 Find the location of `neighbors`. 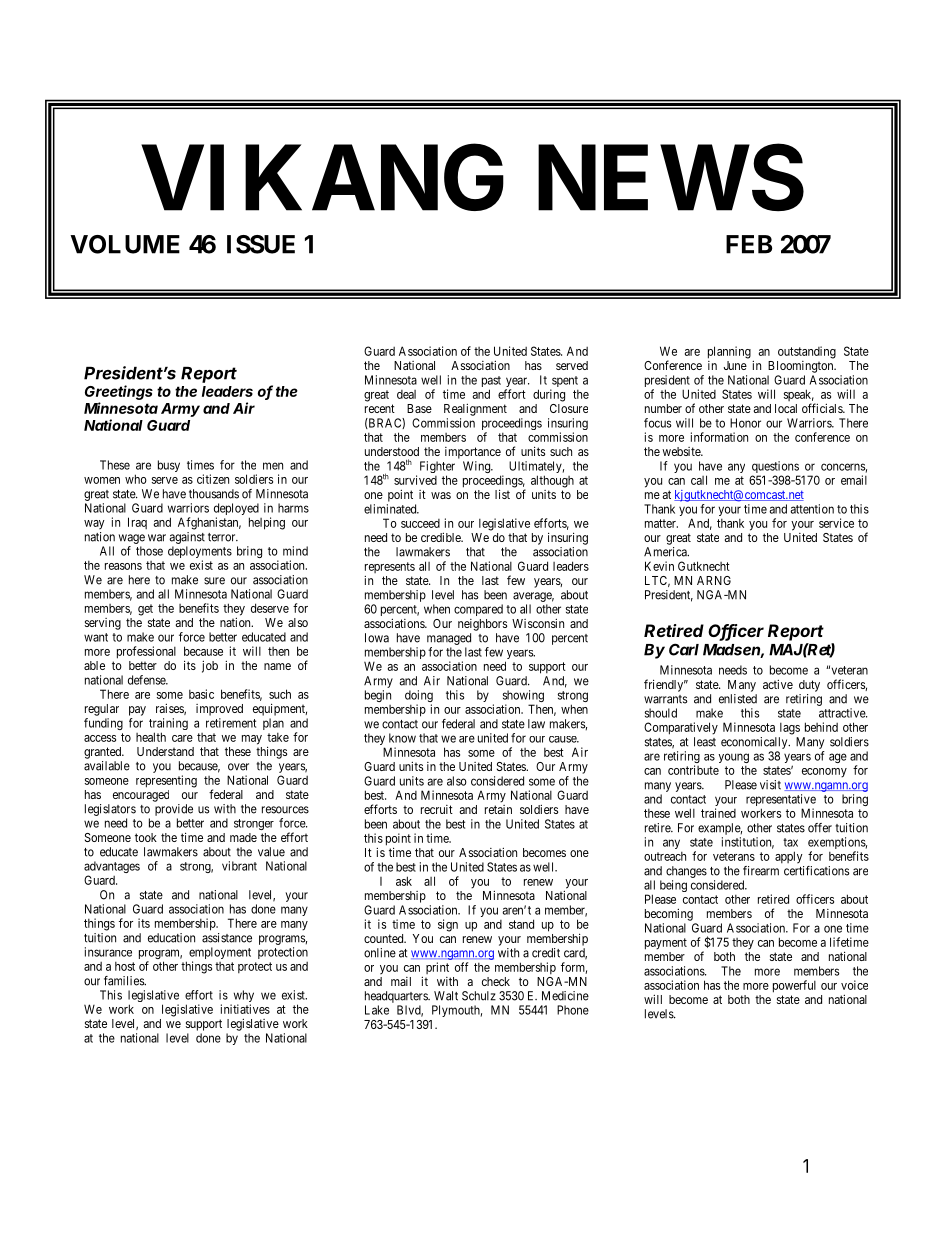

neighbors is located at coordinates (482, 625).
